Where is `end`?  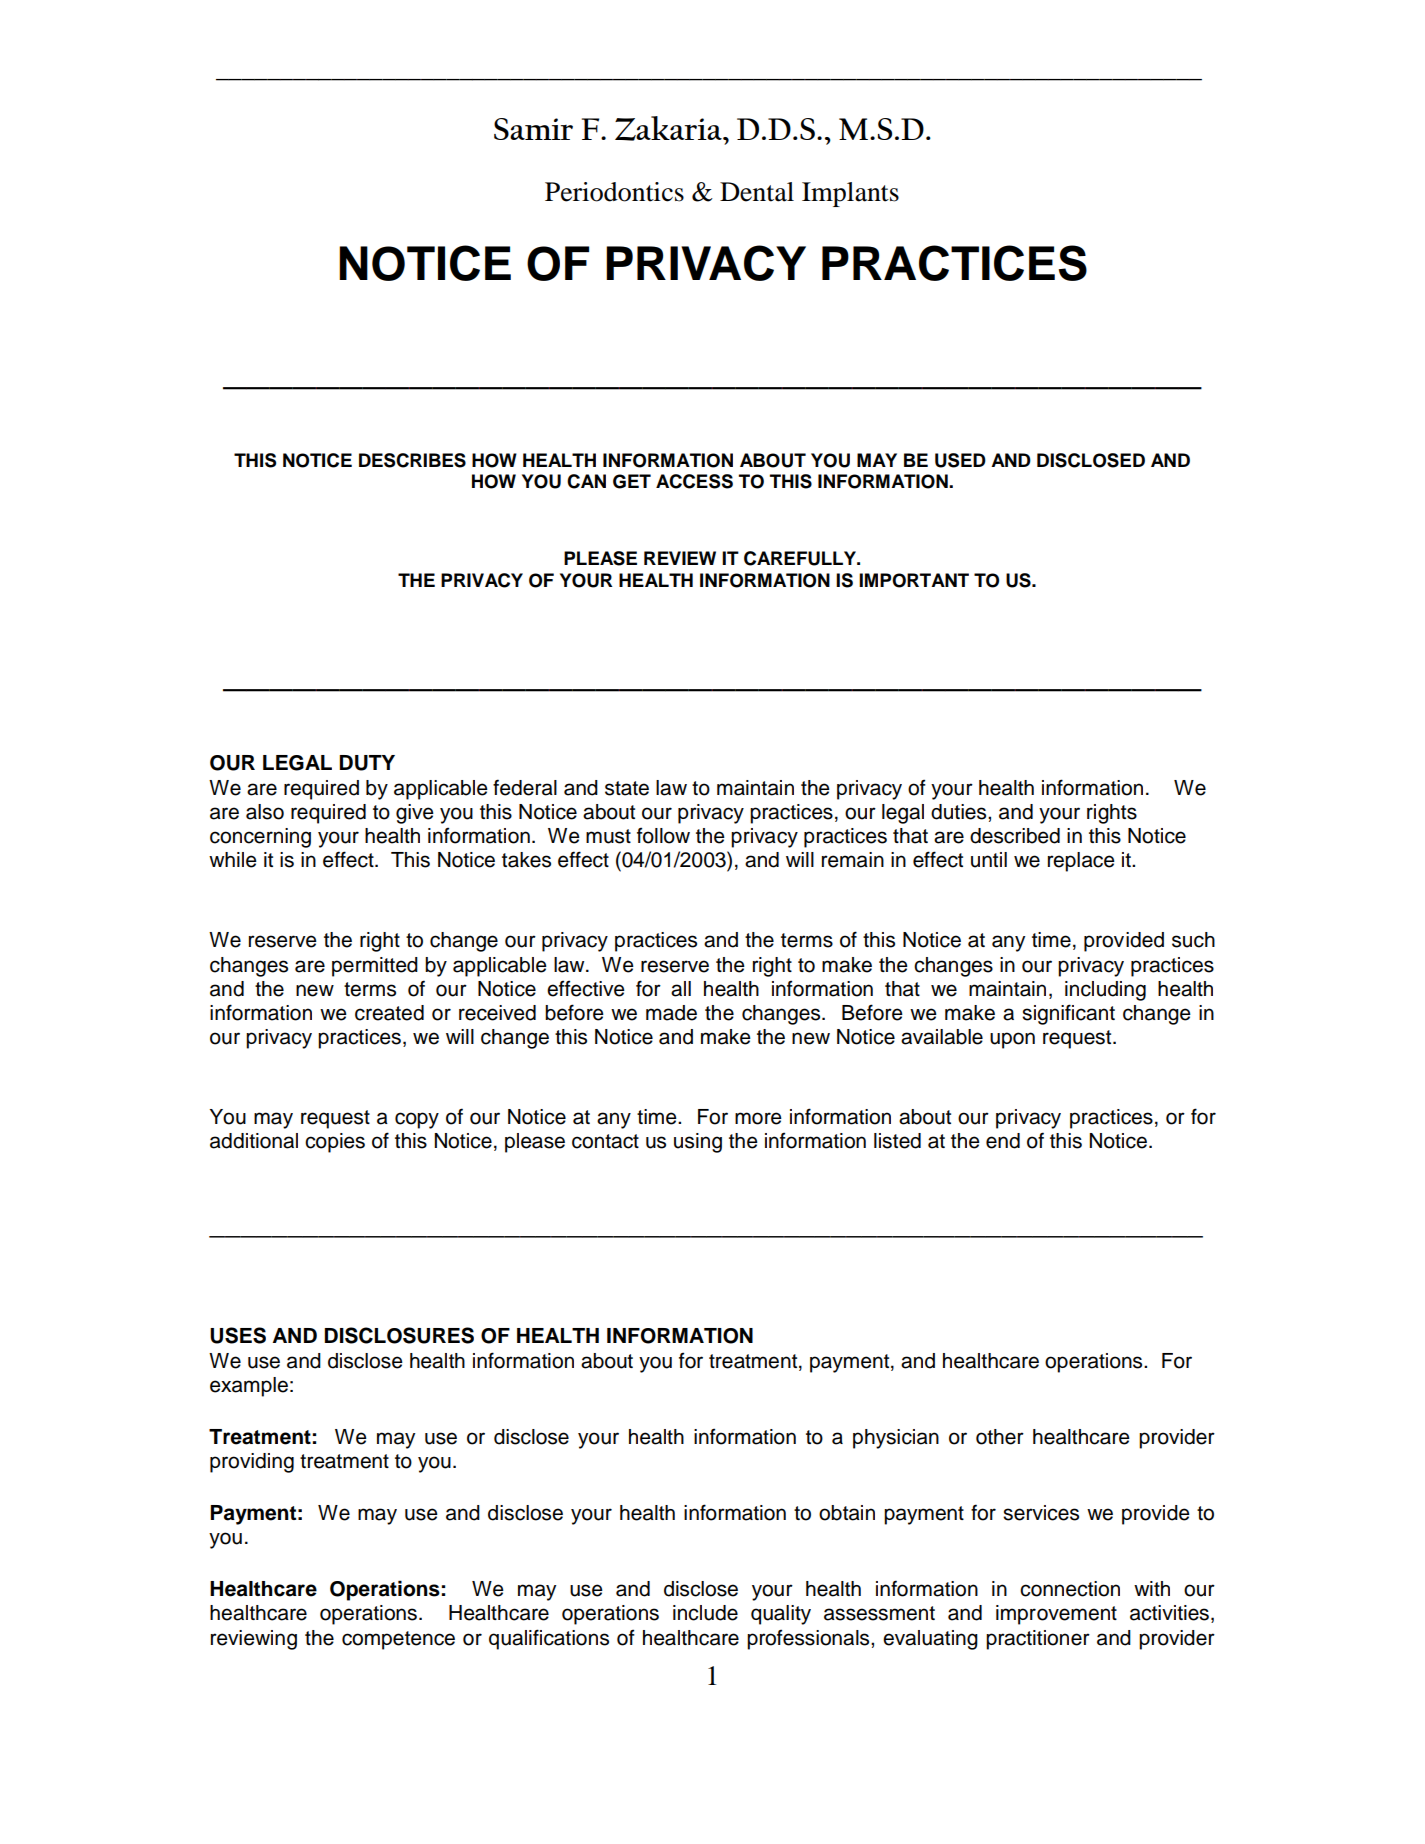 end is located at coordinates (1003, 1141).
